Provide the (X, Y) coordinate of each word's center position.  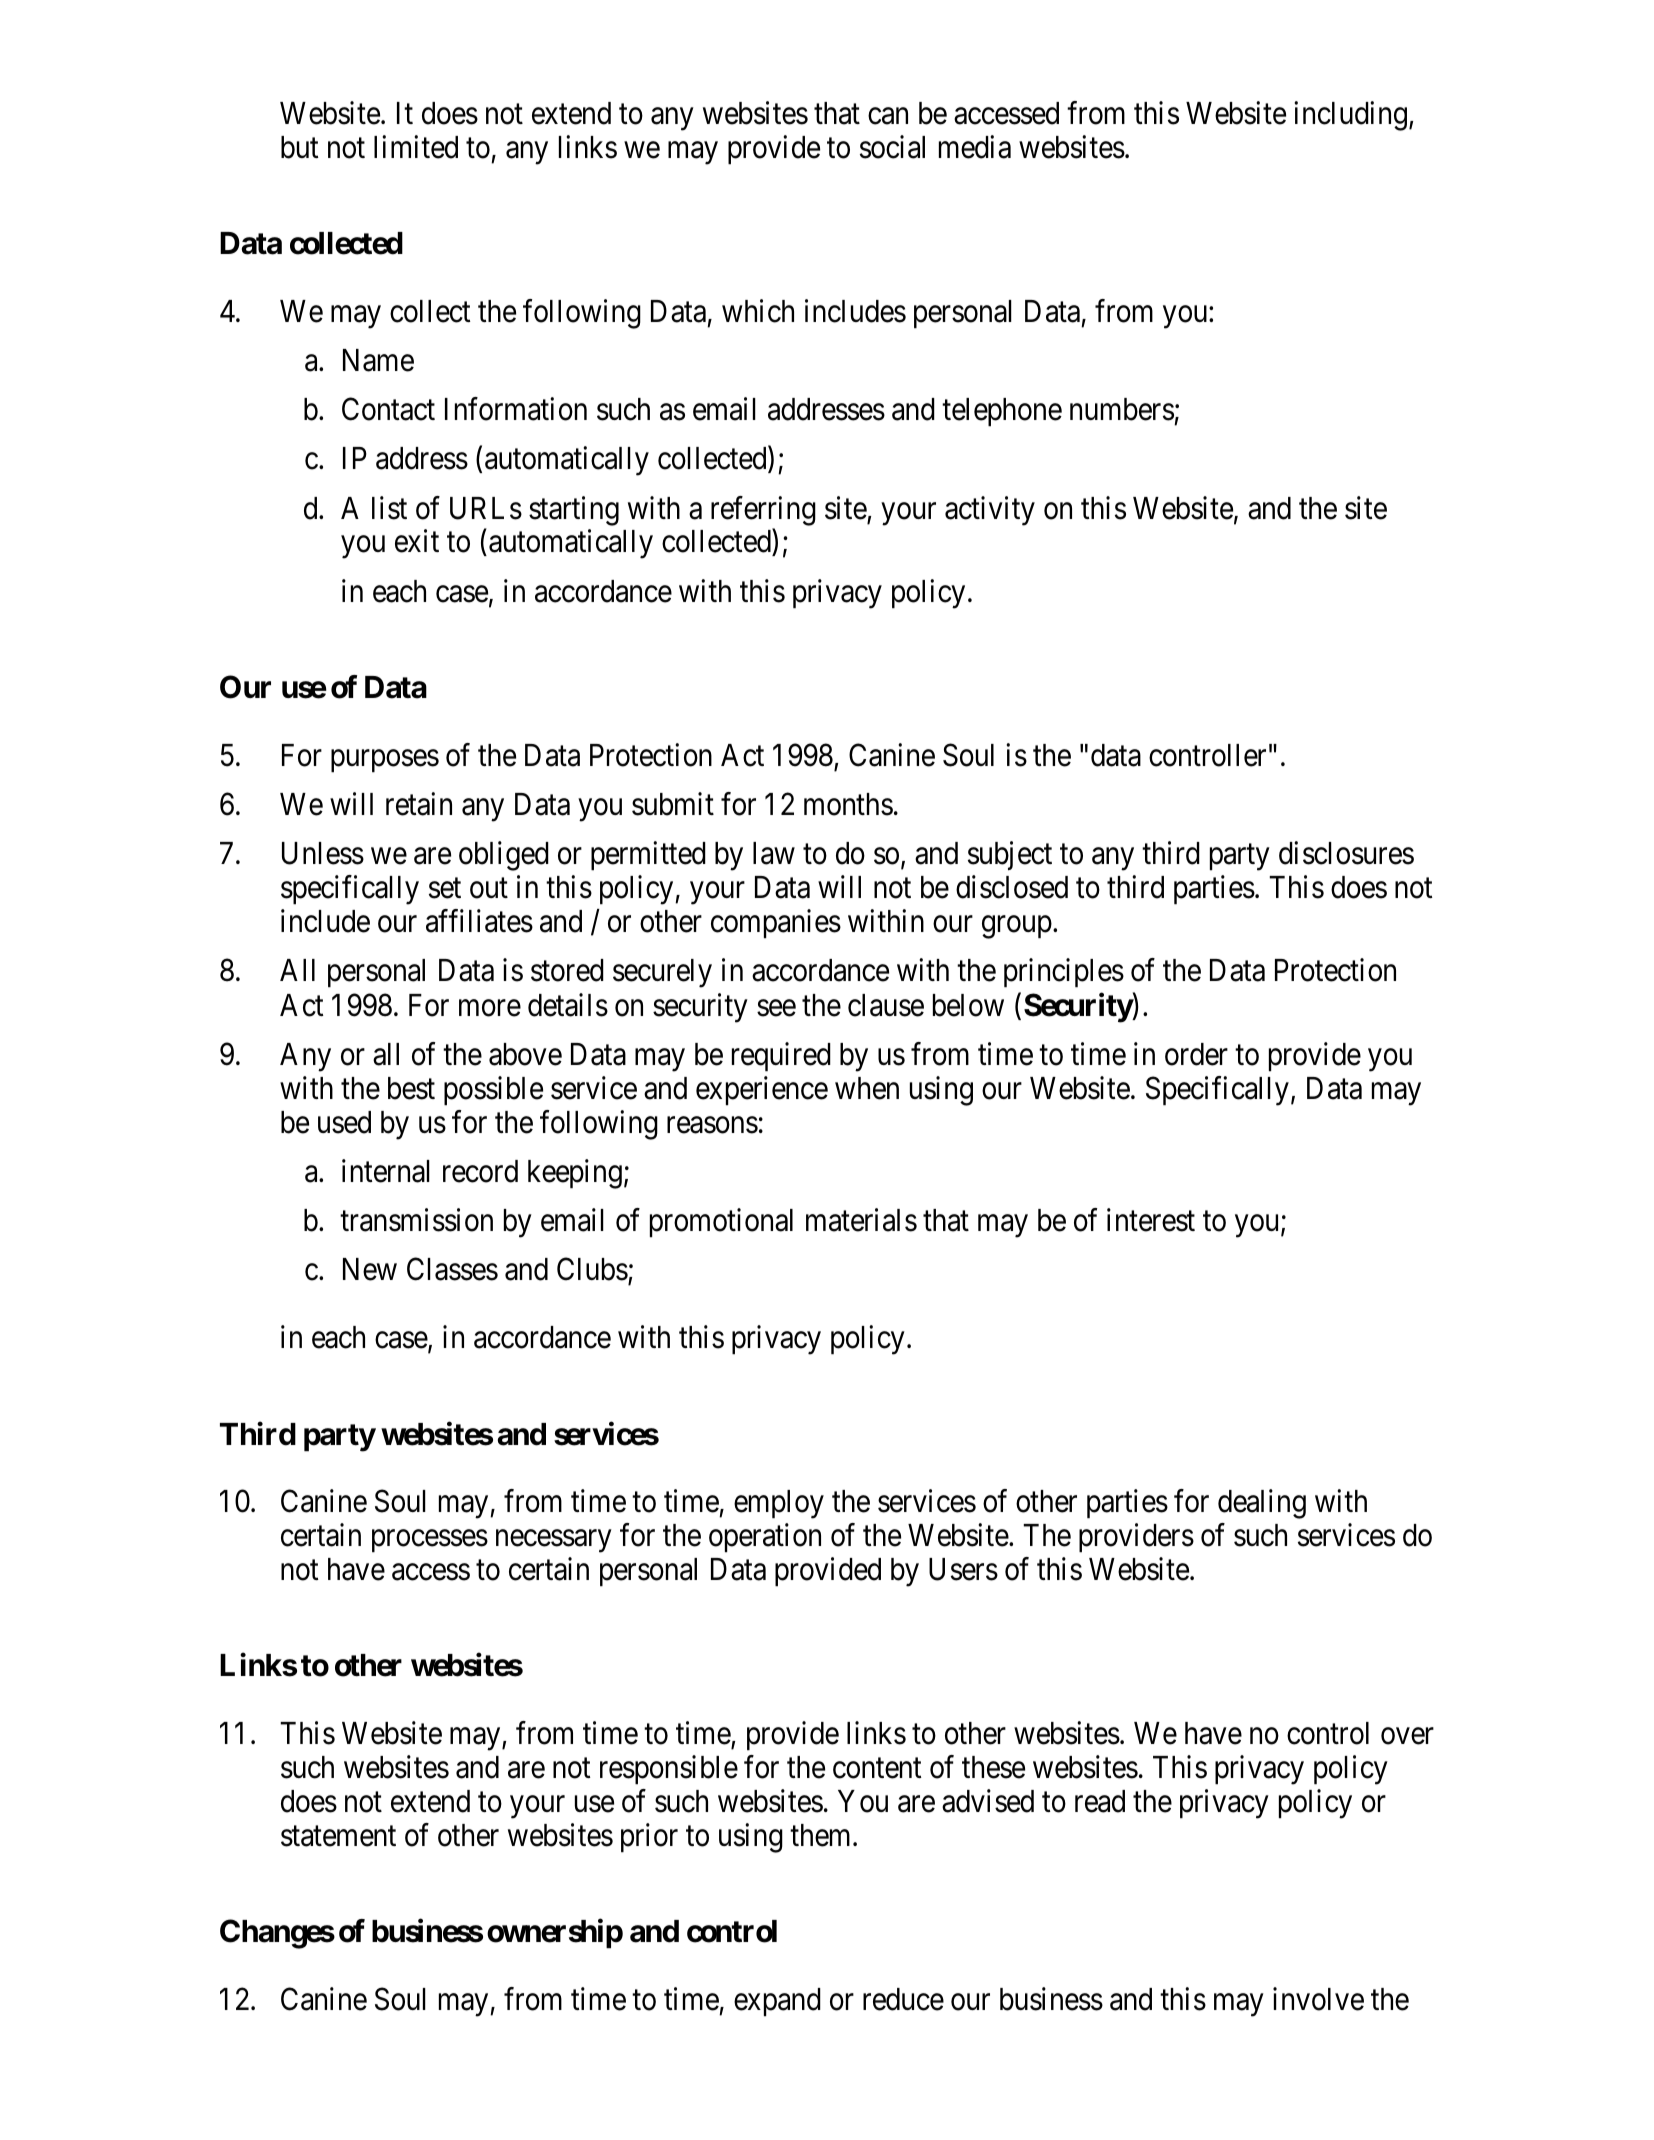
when (867, 1088)
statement (338, 1836)
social (892, 147)
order (1196, 1054)
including (1350, 116)
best (411, 1088)
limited (416, 147)
